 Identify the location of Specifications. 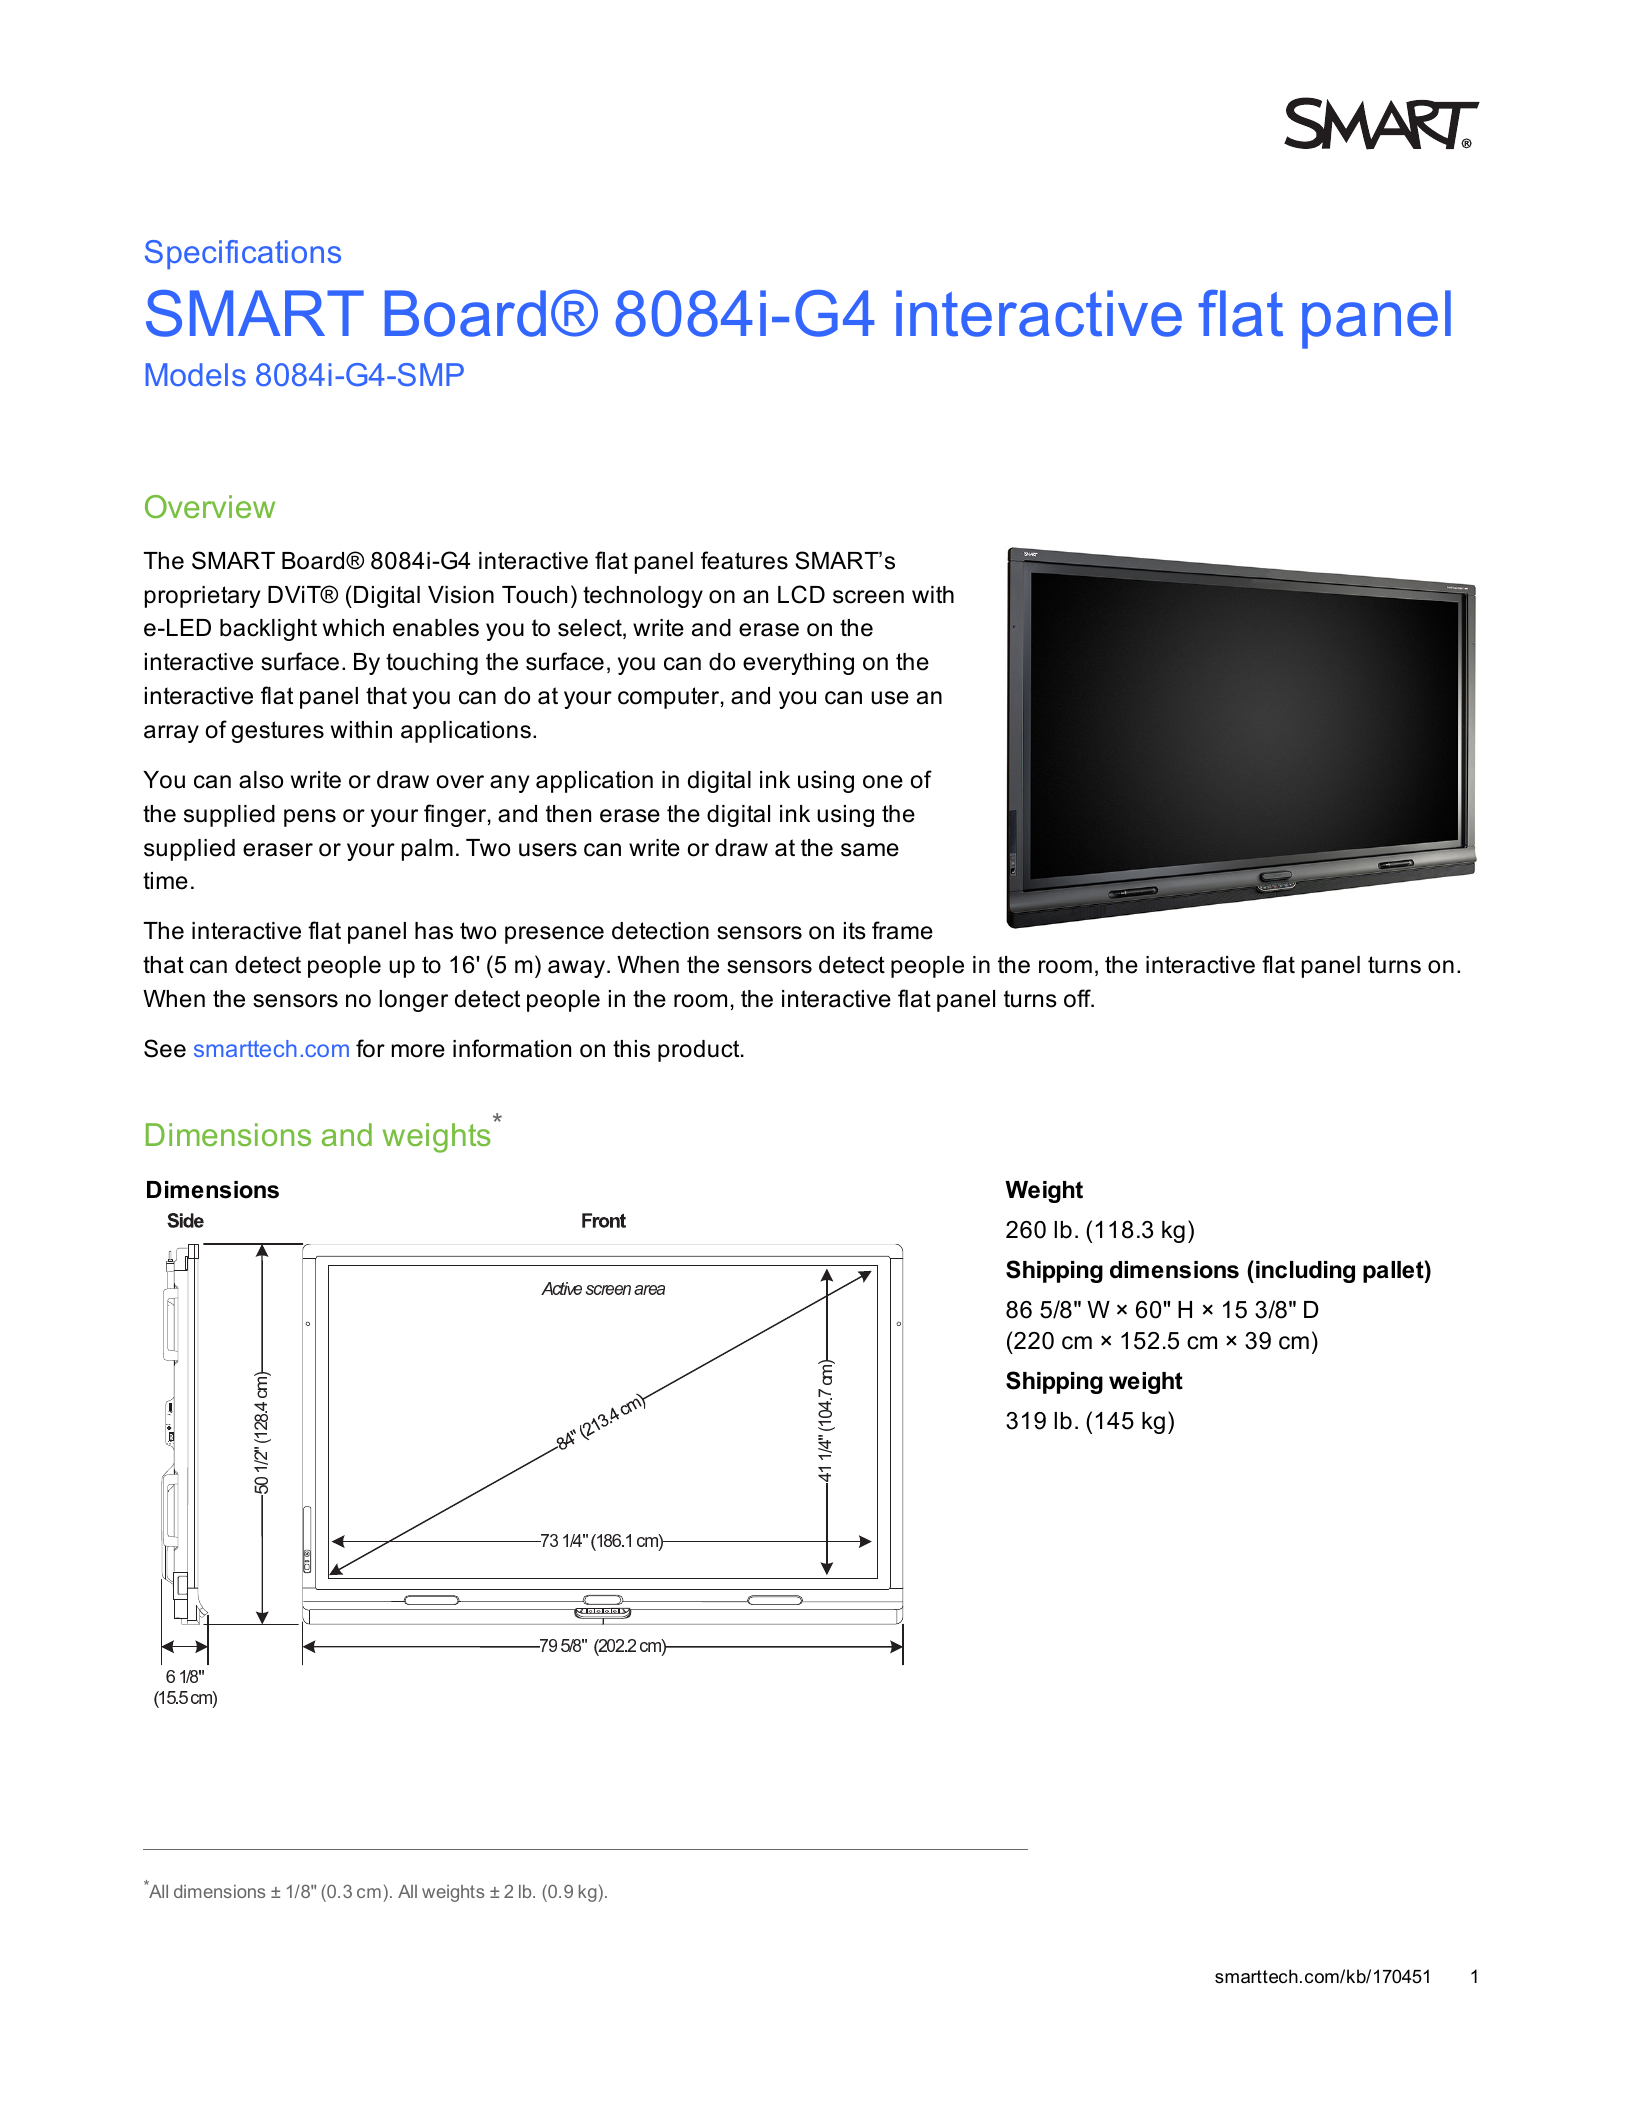
(243, 254).
